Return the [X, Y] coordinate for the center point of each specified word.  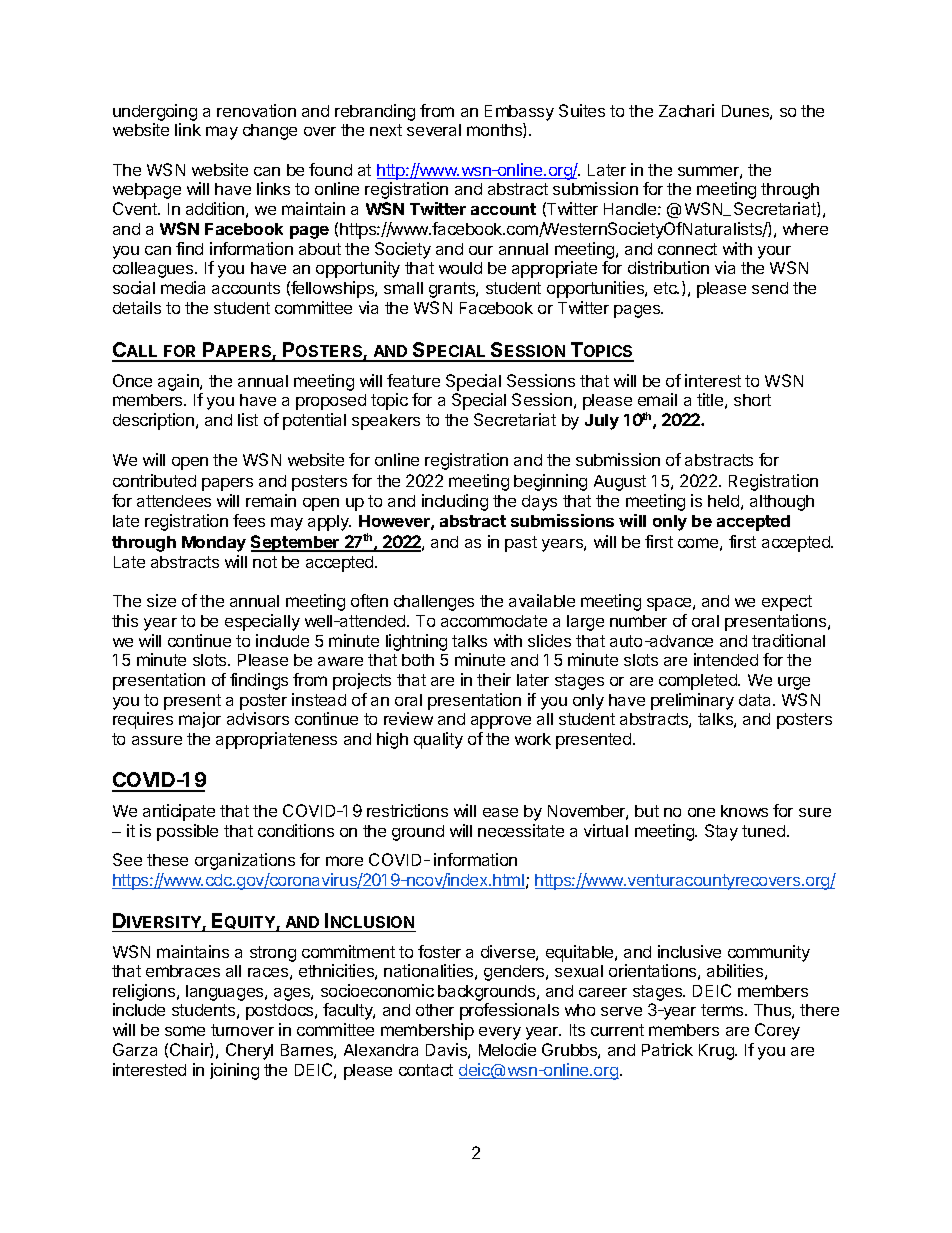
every [500, 1033]
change [270, 132]
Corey [777, 1031]
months [495, 130]
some [185, 1031]
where [805, 229]
